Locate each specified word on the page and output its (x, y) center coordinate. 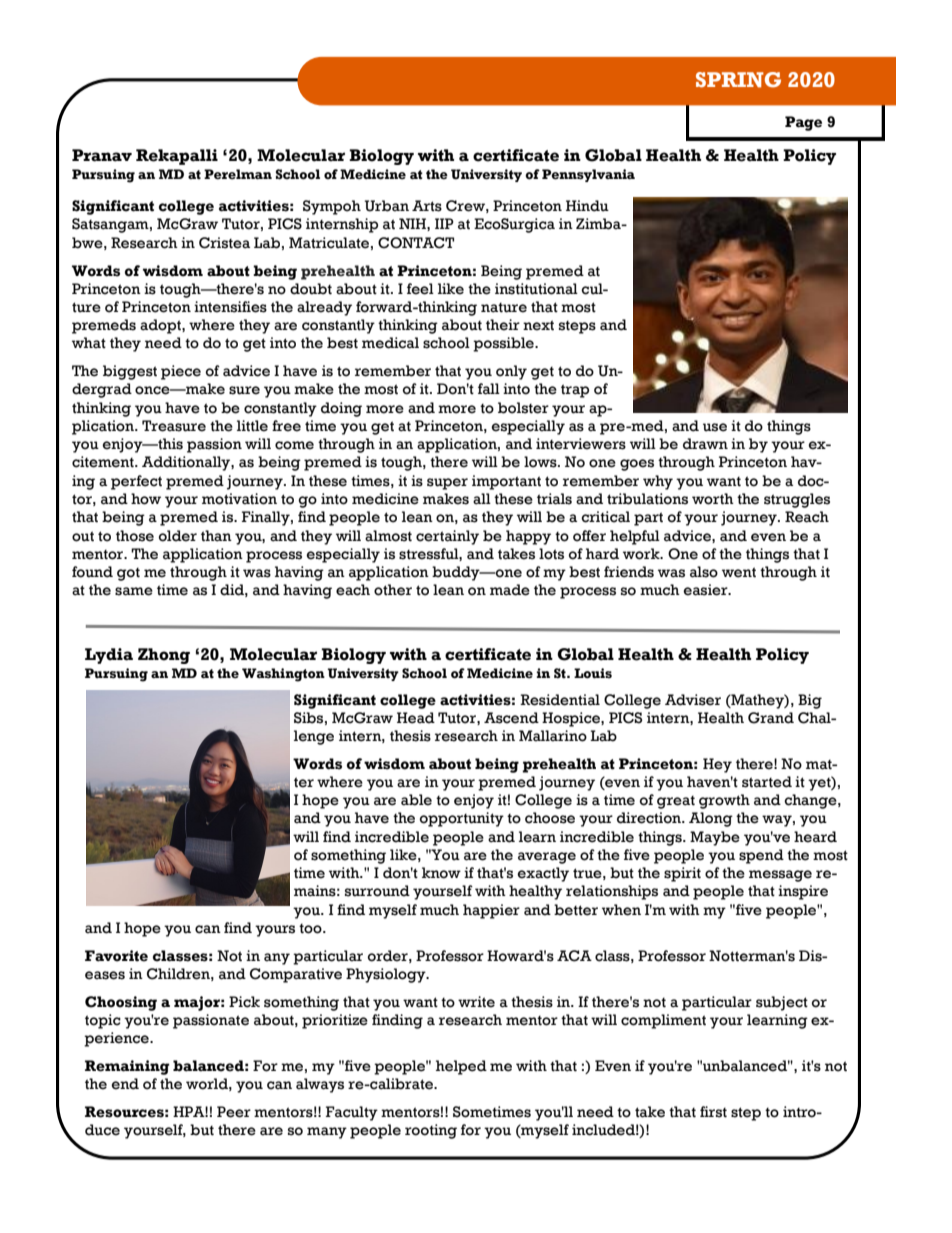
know (441, 873)
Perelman (238, 174)
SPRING (738, 80)
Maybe (715, 838)
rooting (431, 1131)
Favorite (116, 956)
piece (181, 372)
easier (706, 590)
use (715, 427)
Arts (427, 206)
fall (489, 389)
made (510, 590)
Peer (234, 1112)
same (134, 591)
